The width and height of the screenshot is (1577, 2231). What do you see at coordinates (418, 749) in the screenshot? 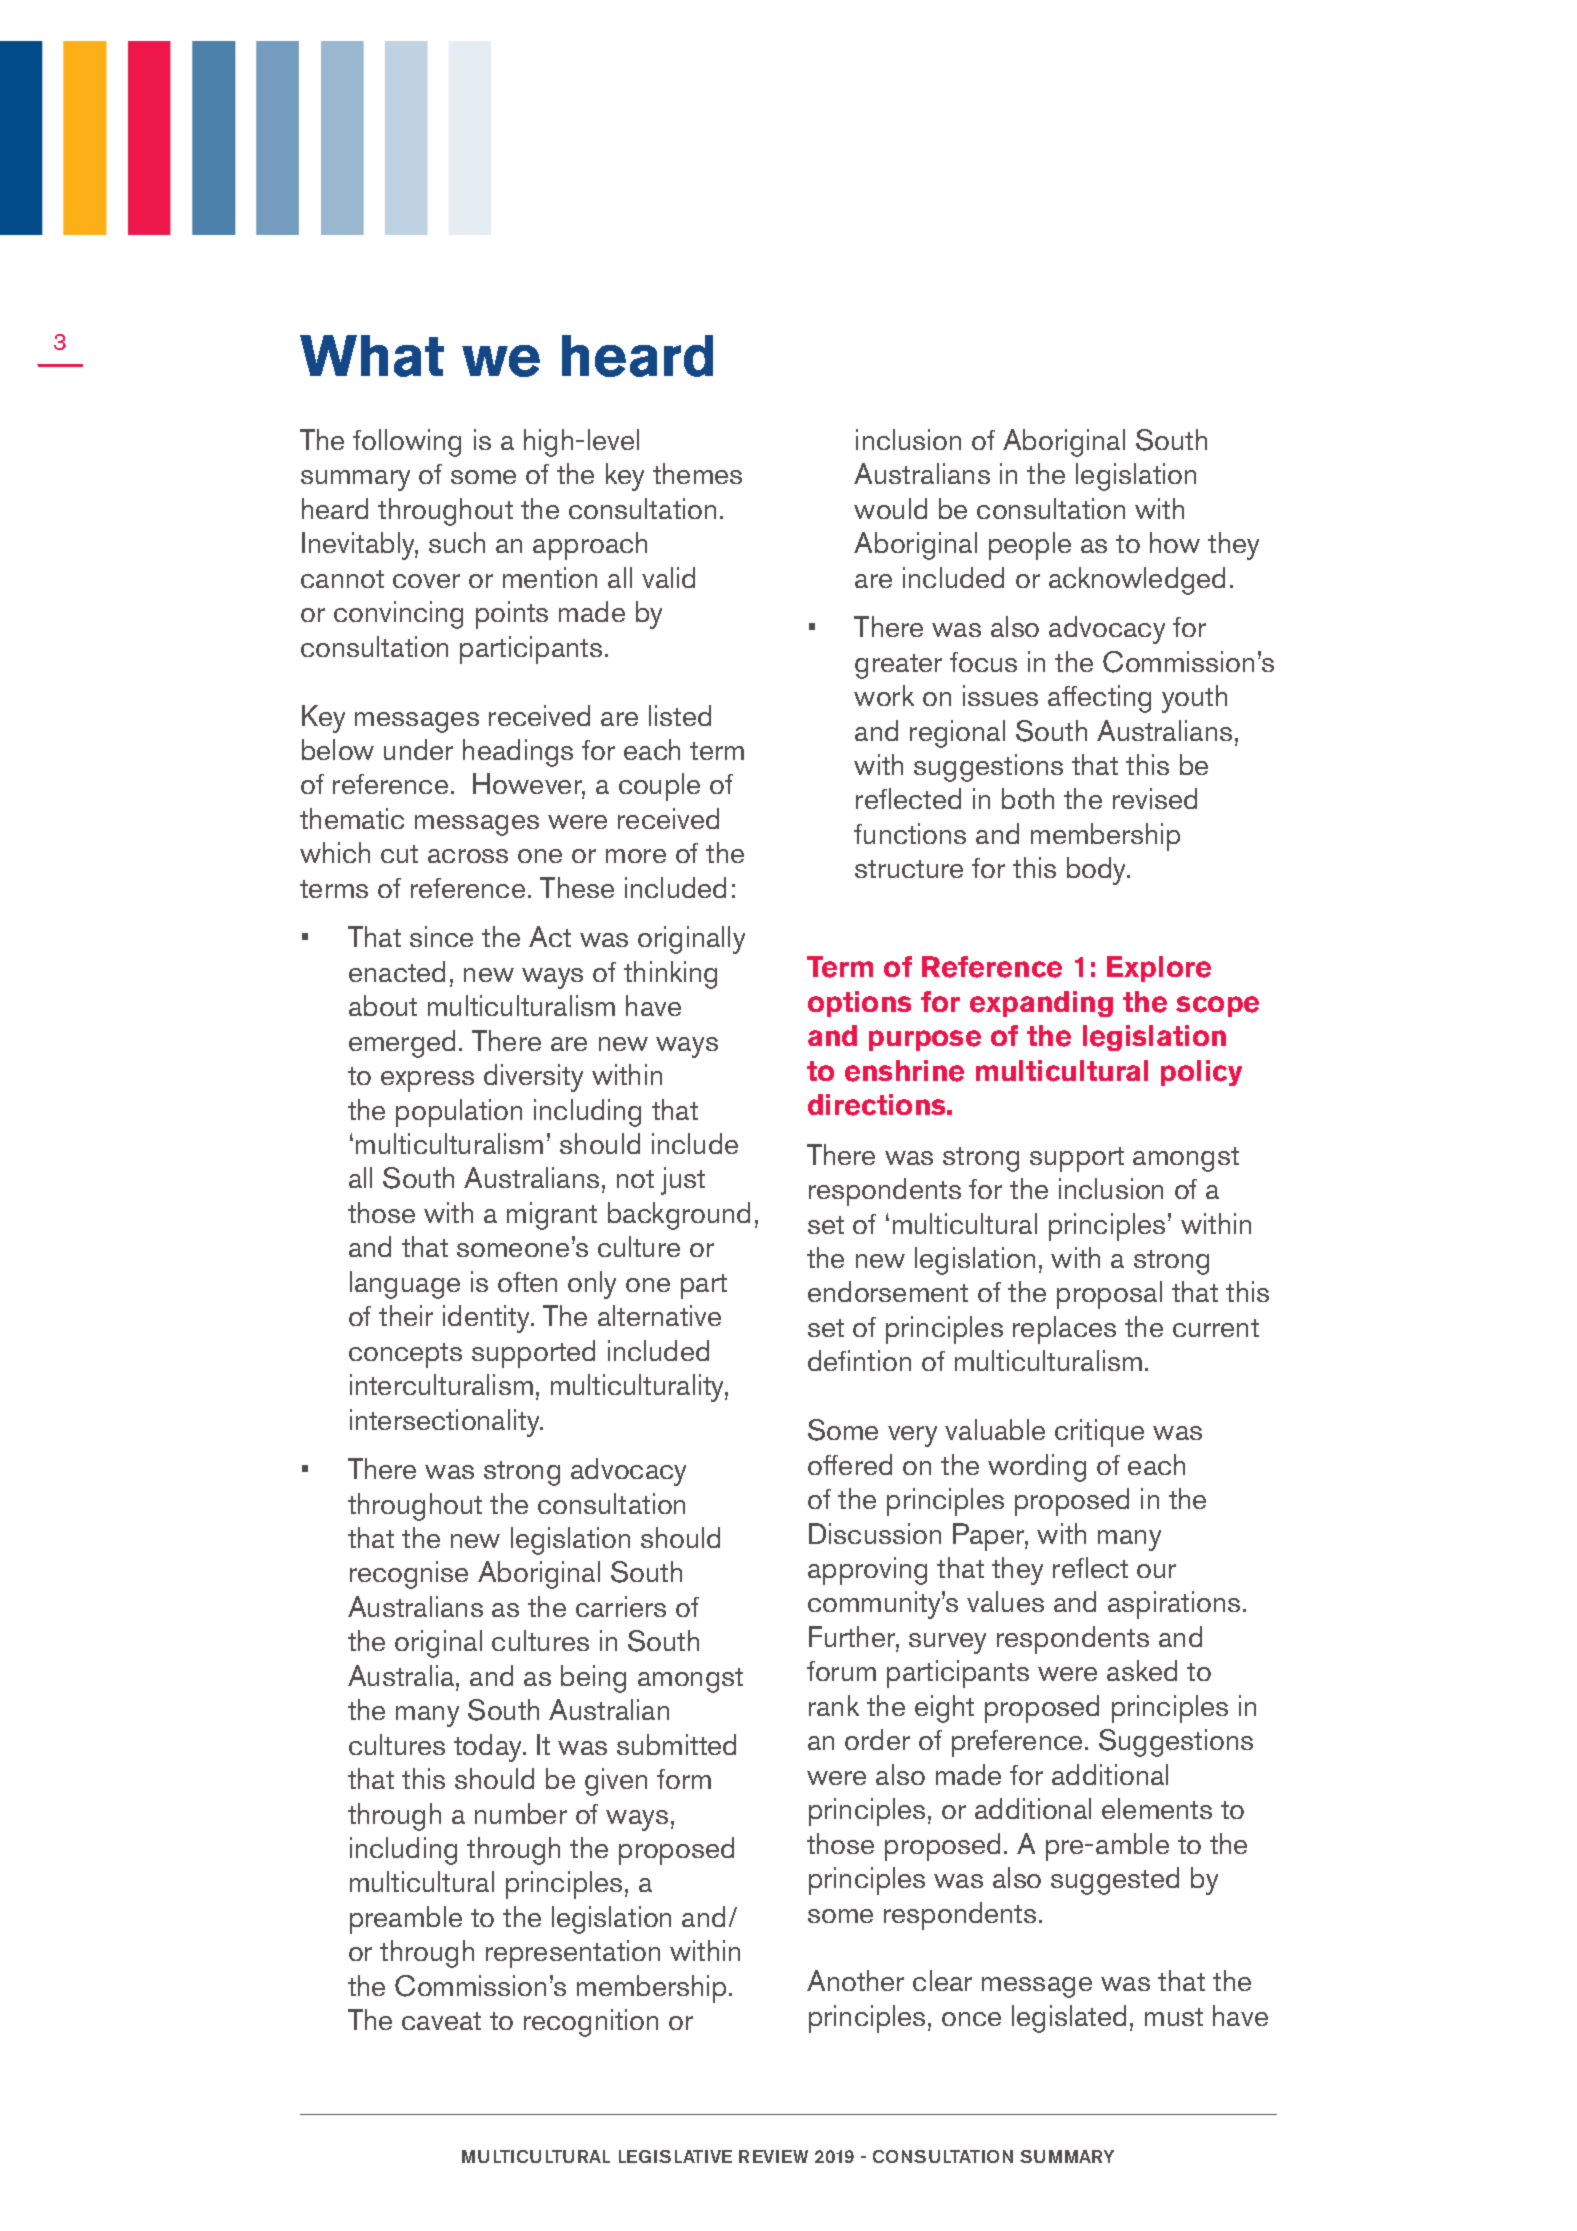
I see `under` at bounding box center [418, 749].
